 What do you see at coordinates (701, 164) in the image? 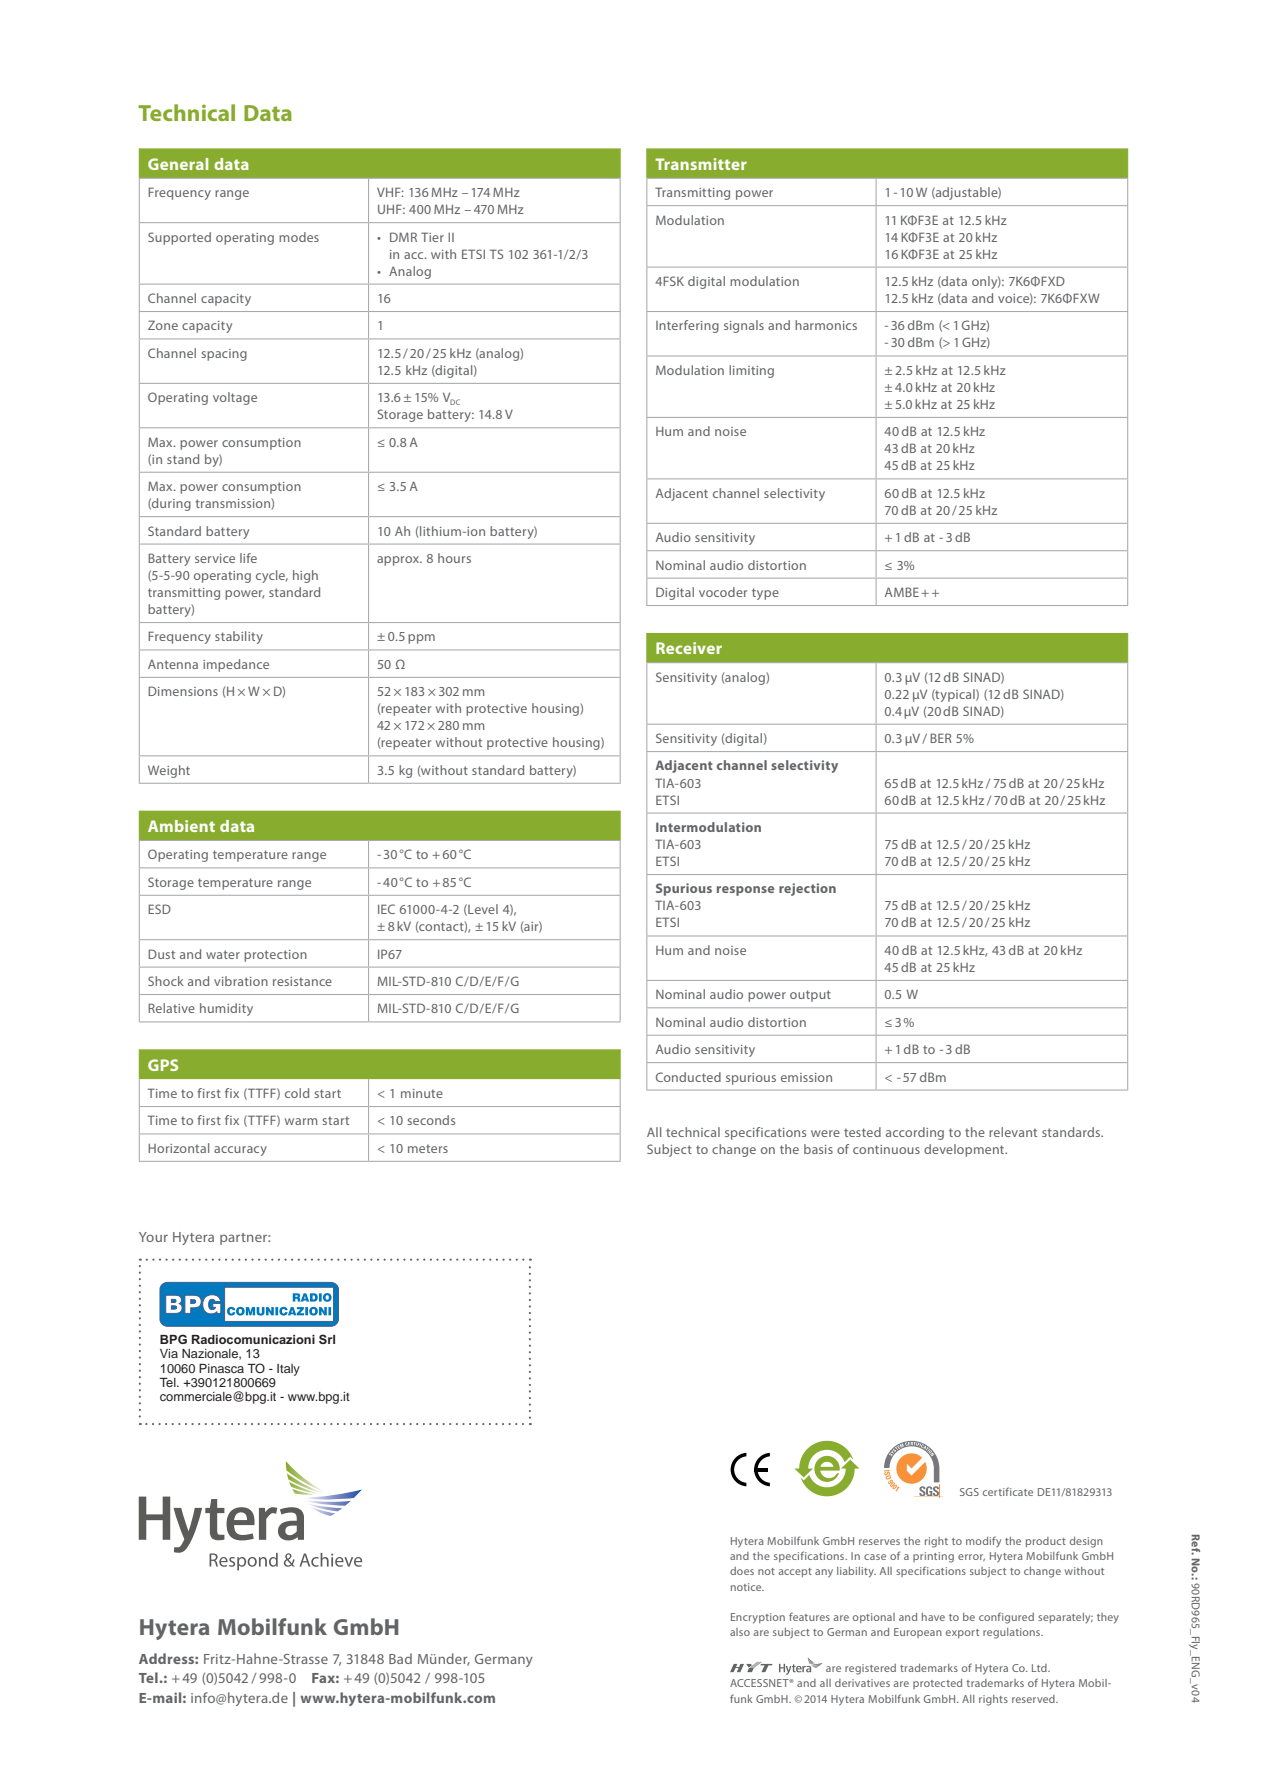
I see `Transmitter` at bounding box center [701, 164].
